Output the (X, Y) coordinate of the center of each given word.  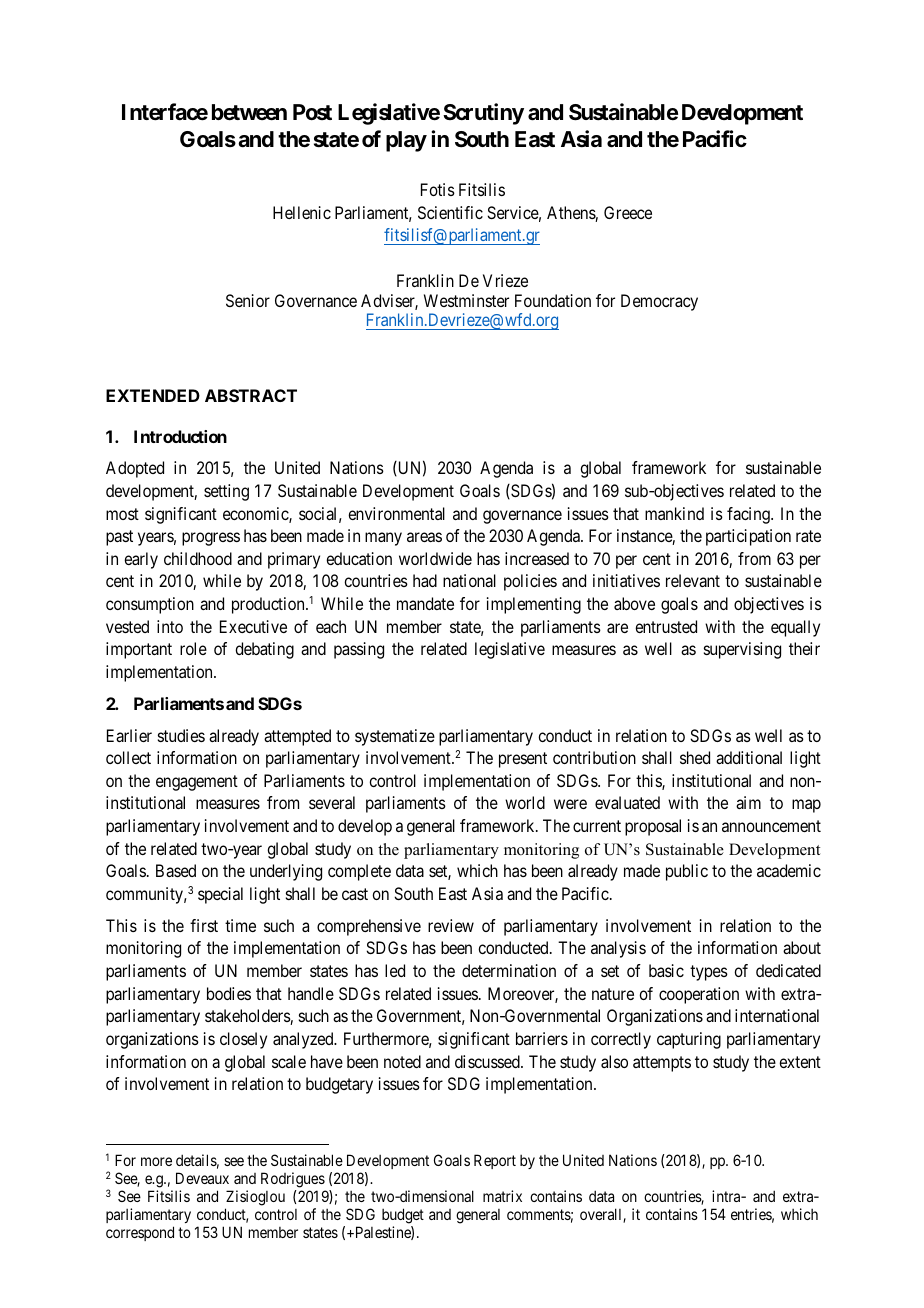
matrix (502, 1196)
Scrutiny (483, 114)
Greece (628, 212)
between (249, 112)
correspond (140, 1233)
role (193, 648)
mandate (425, 603)
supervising (742, 650)
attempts (662, 1064)
